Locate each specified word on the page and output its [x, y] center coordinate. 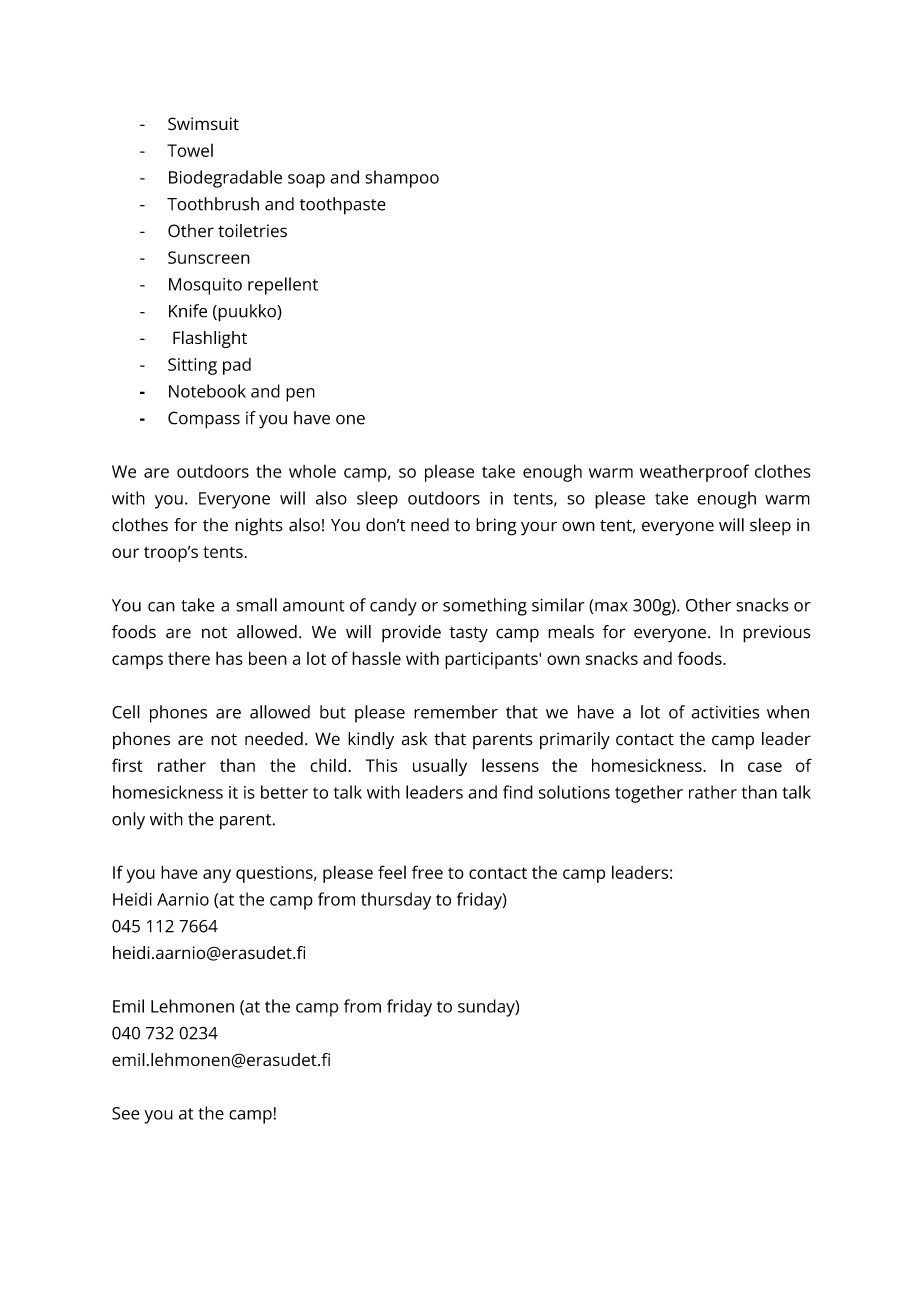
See [126, 1113]
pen [300, 395]
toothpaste [343, 206]
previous [777, 634]
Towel [190, 150]
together [649, 794]
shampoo [402, 179]
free [427, 872]
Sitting [192, 366]
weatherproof [694, 473]
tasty [469, 635]
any [217, 876]
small [256, 605]
